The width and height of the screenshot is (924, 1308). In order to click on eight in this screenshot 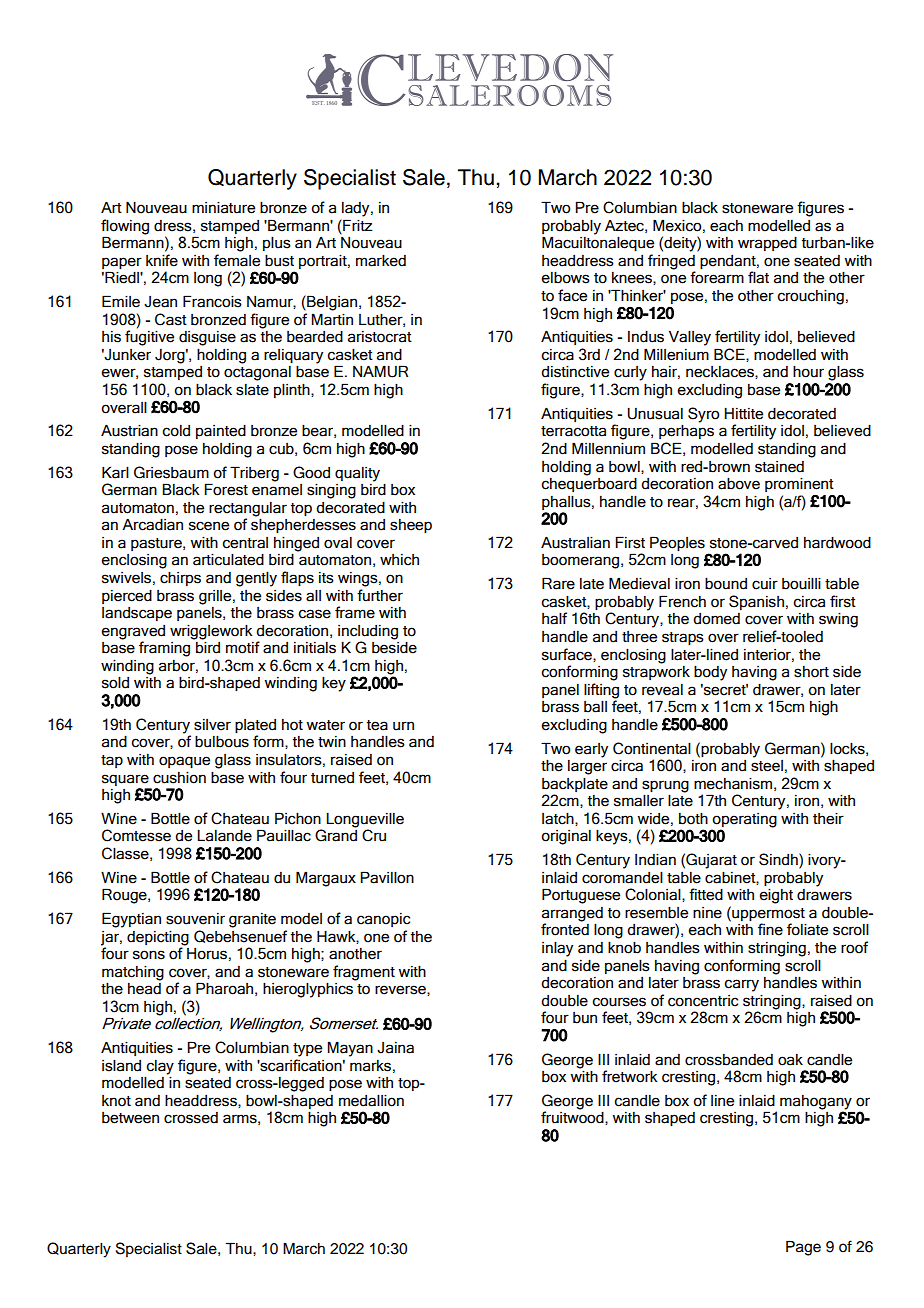, I will do `click(776, 896)`.
